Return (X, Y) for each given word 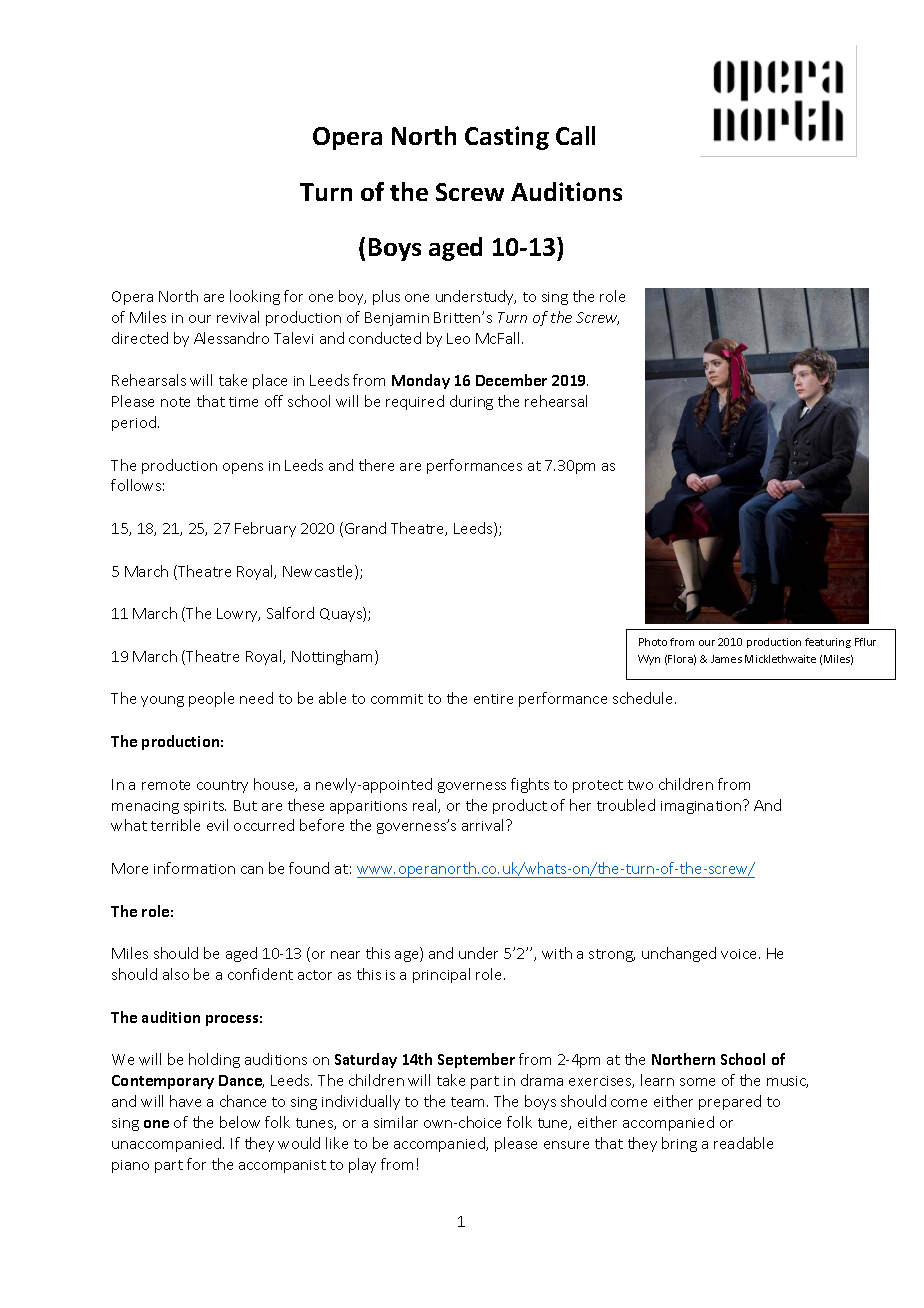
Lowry (238, 615)
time (243, 402)
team (469, 1102)
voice (740, 954)
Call (575, 135)
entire (493, 699)
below (240, 1122)
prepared (730, 1102)
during (471, 402)
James (726, 659)
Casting (507, 138)
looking (255, 297)
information (194, 868)
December (511, 380)
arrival (484, 825)
